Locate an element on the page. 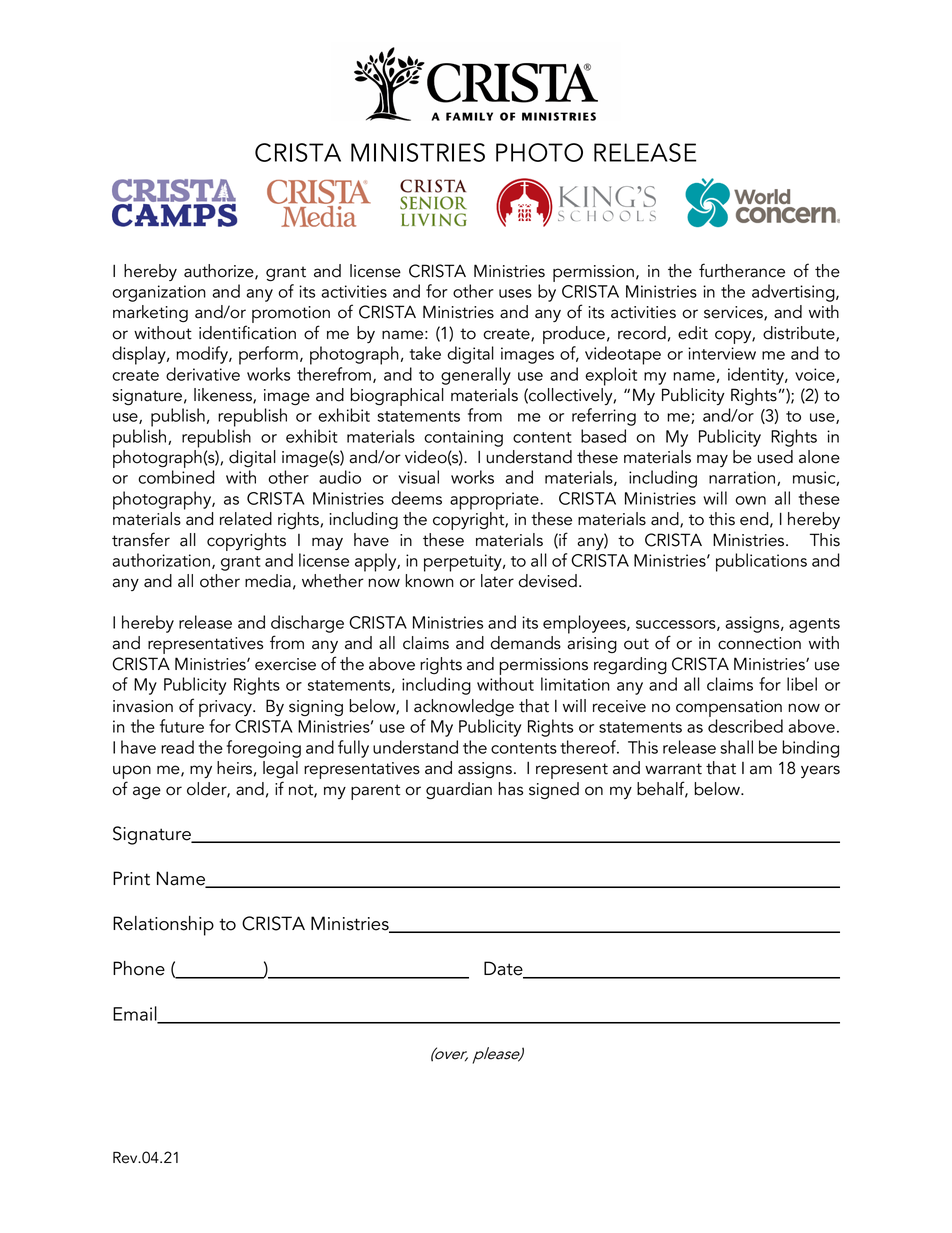 This image has width=952, height=1233. services is located at coordinates (734, 313).
